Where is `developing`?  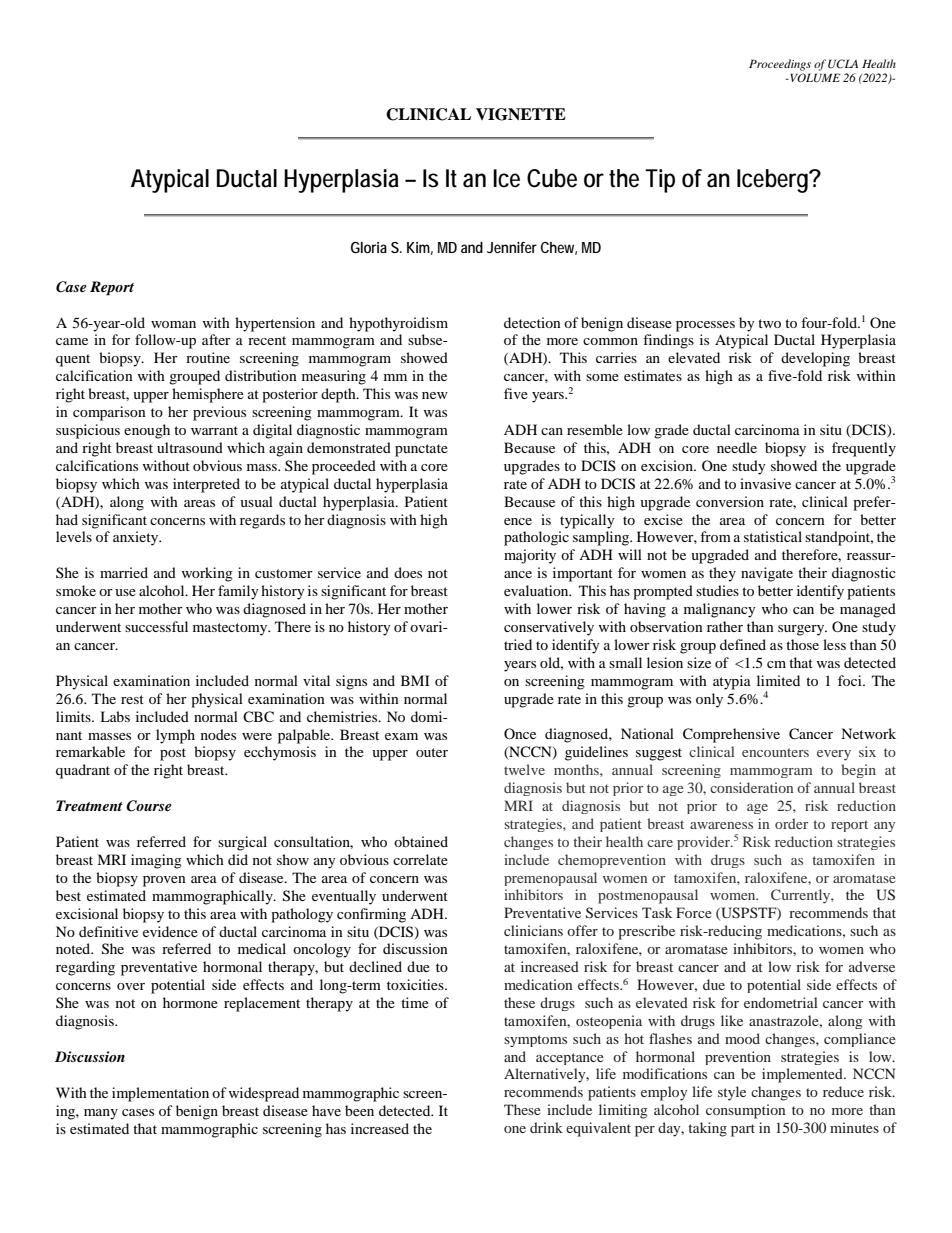
developing is located at coordinates (815, 359).
